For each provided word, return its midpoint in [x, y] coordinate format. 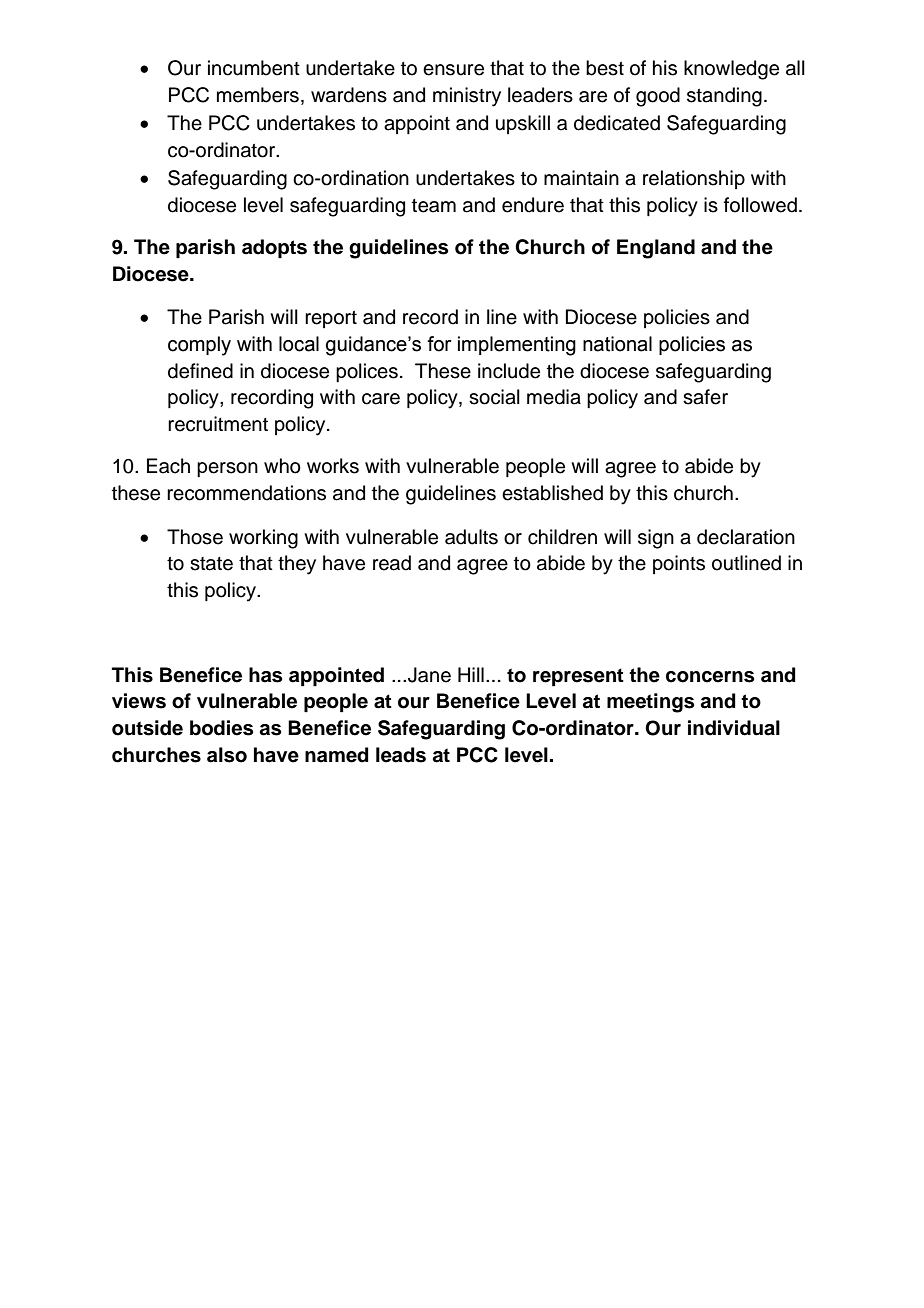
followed [760, 205]
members [258, 95]
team [434, 206]
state [211, 564]
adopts [274, 249]
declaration [746, 537]
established [552, 493]
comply [199, 346]
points [679, 564]
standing [724, 97]
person [227, 469]
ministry [467, 97]
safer [705, 397]
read [392, 563]
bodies [221, 728]
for [439, 344]
